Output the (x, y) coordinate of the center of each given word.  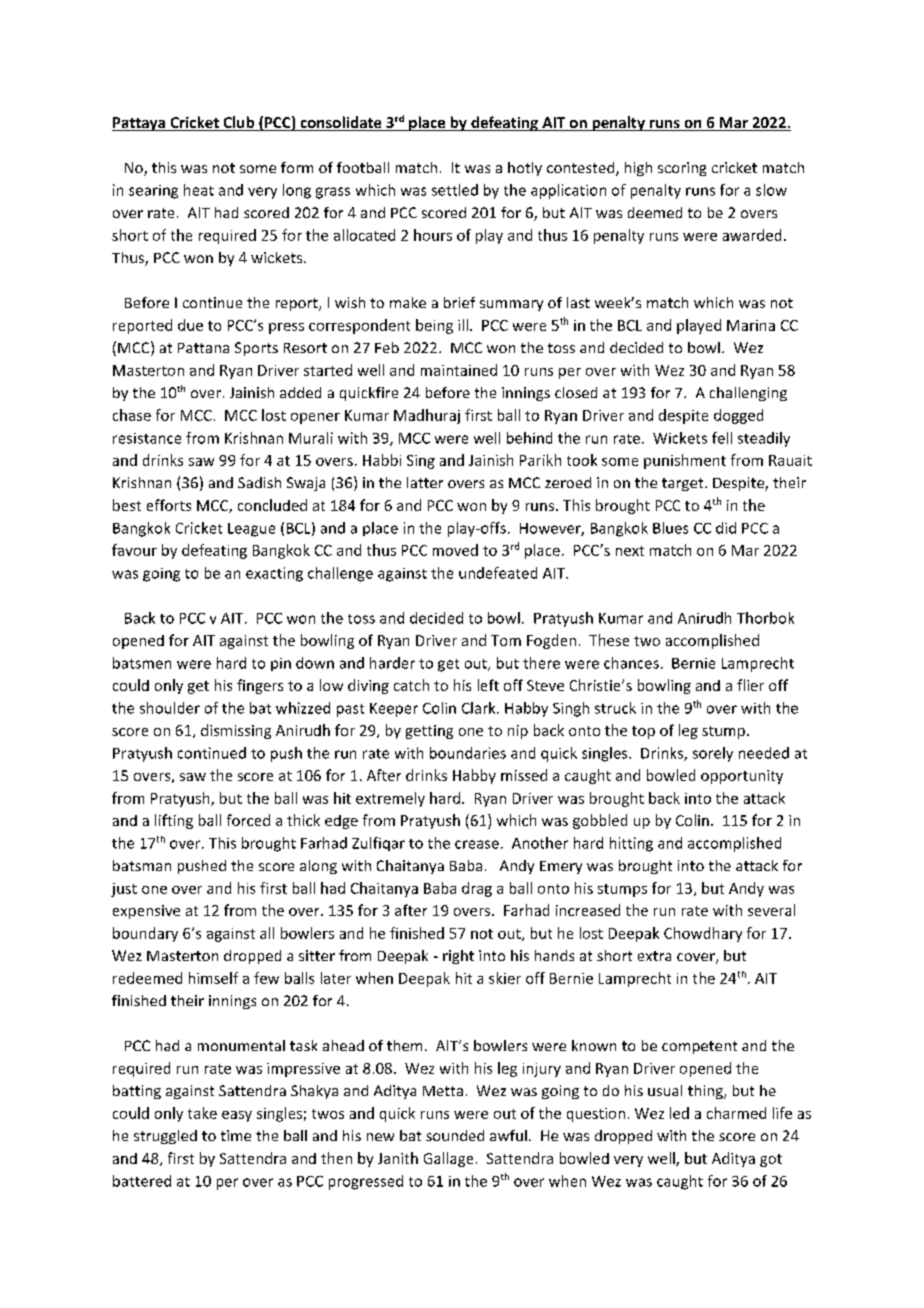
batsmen (142, 663)
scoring (682, 169)
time (236, 1135)
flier (750, 685)
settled (455, 190)
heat (199, 190)
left (488, 685)
